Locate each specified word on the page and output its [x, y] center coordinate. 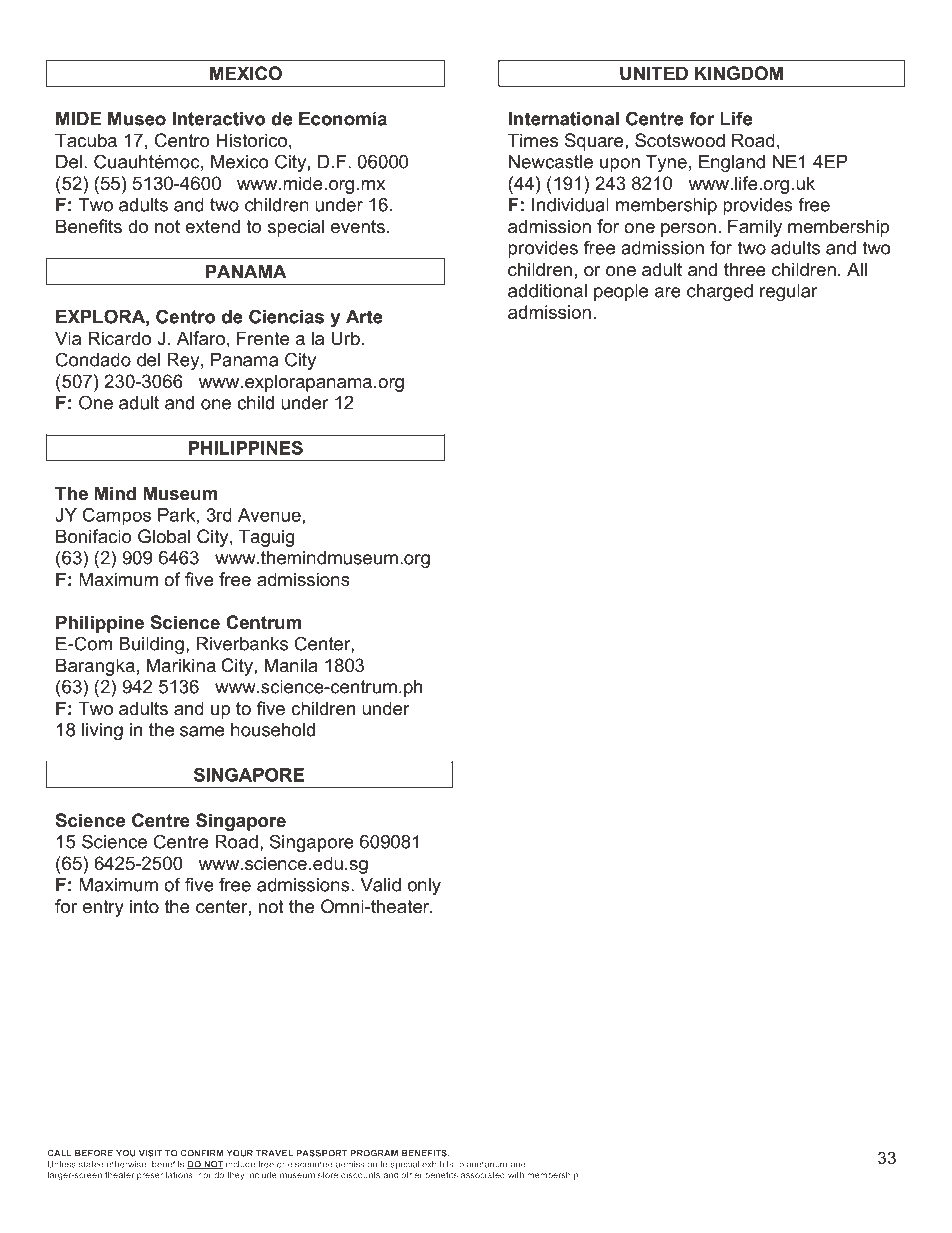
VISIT [150, 1153]
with [516, 1174]
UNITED [654, 73]
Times [533, 140]
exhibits [439, 1164]
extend [212, 226]
